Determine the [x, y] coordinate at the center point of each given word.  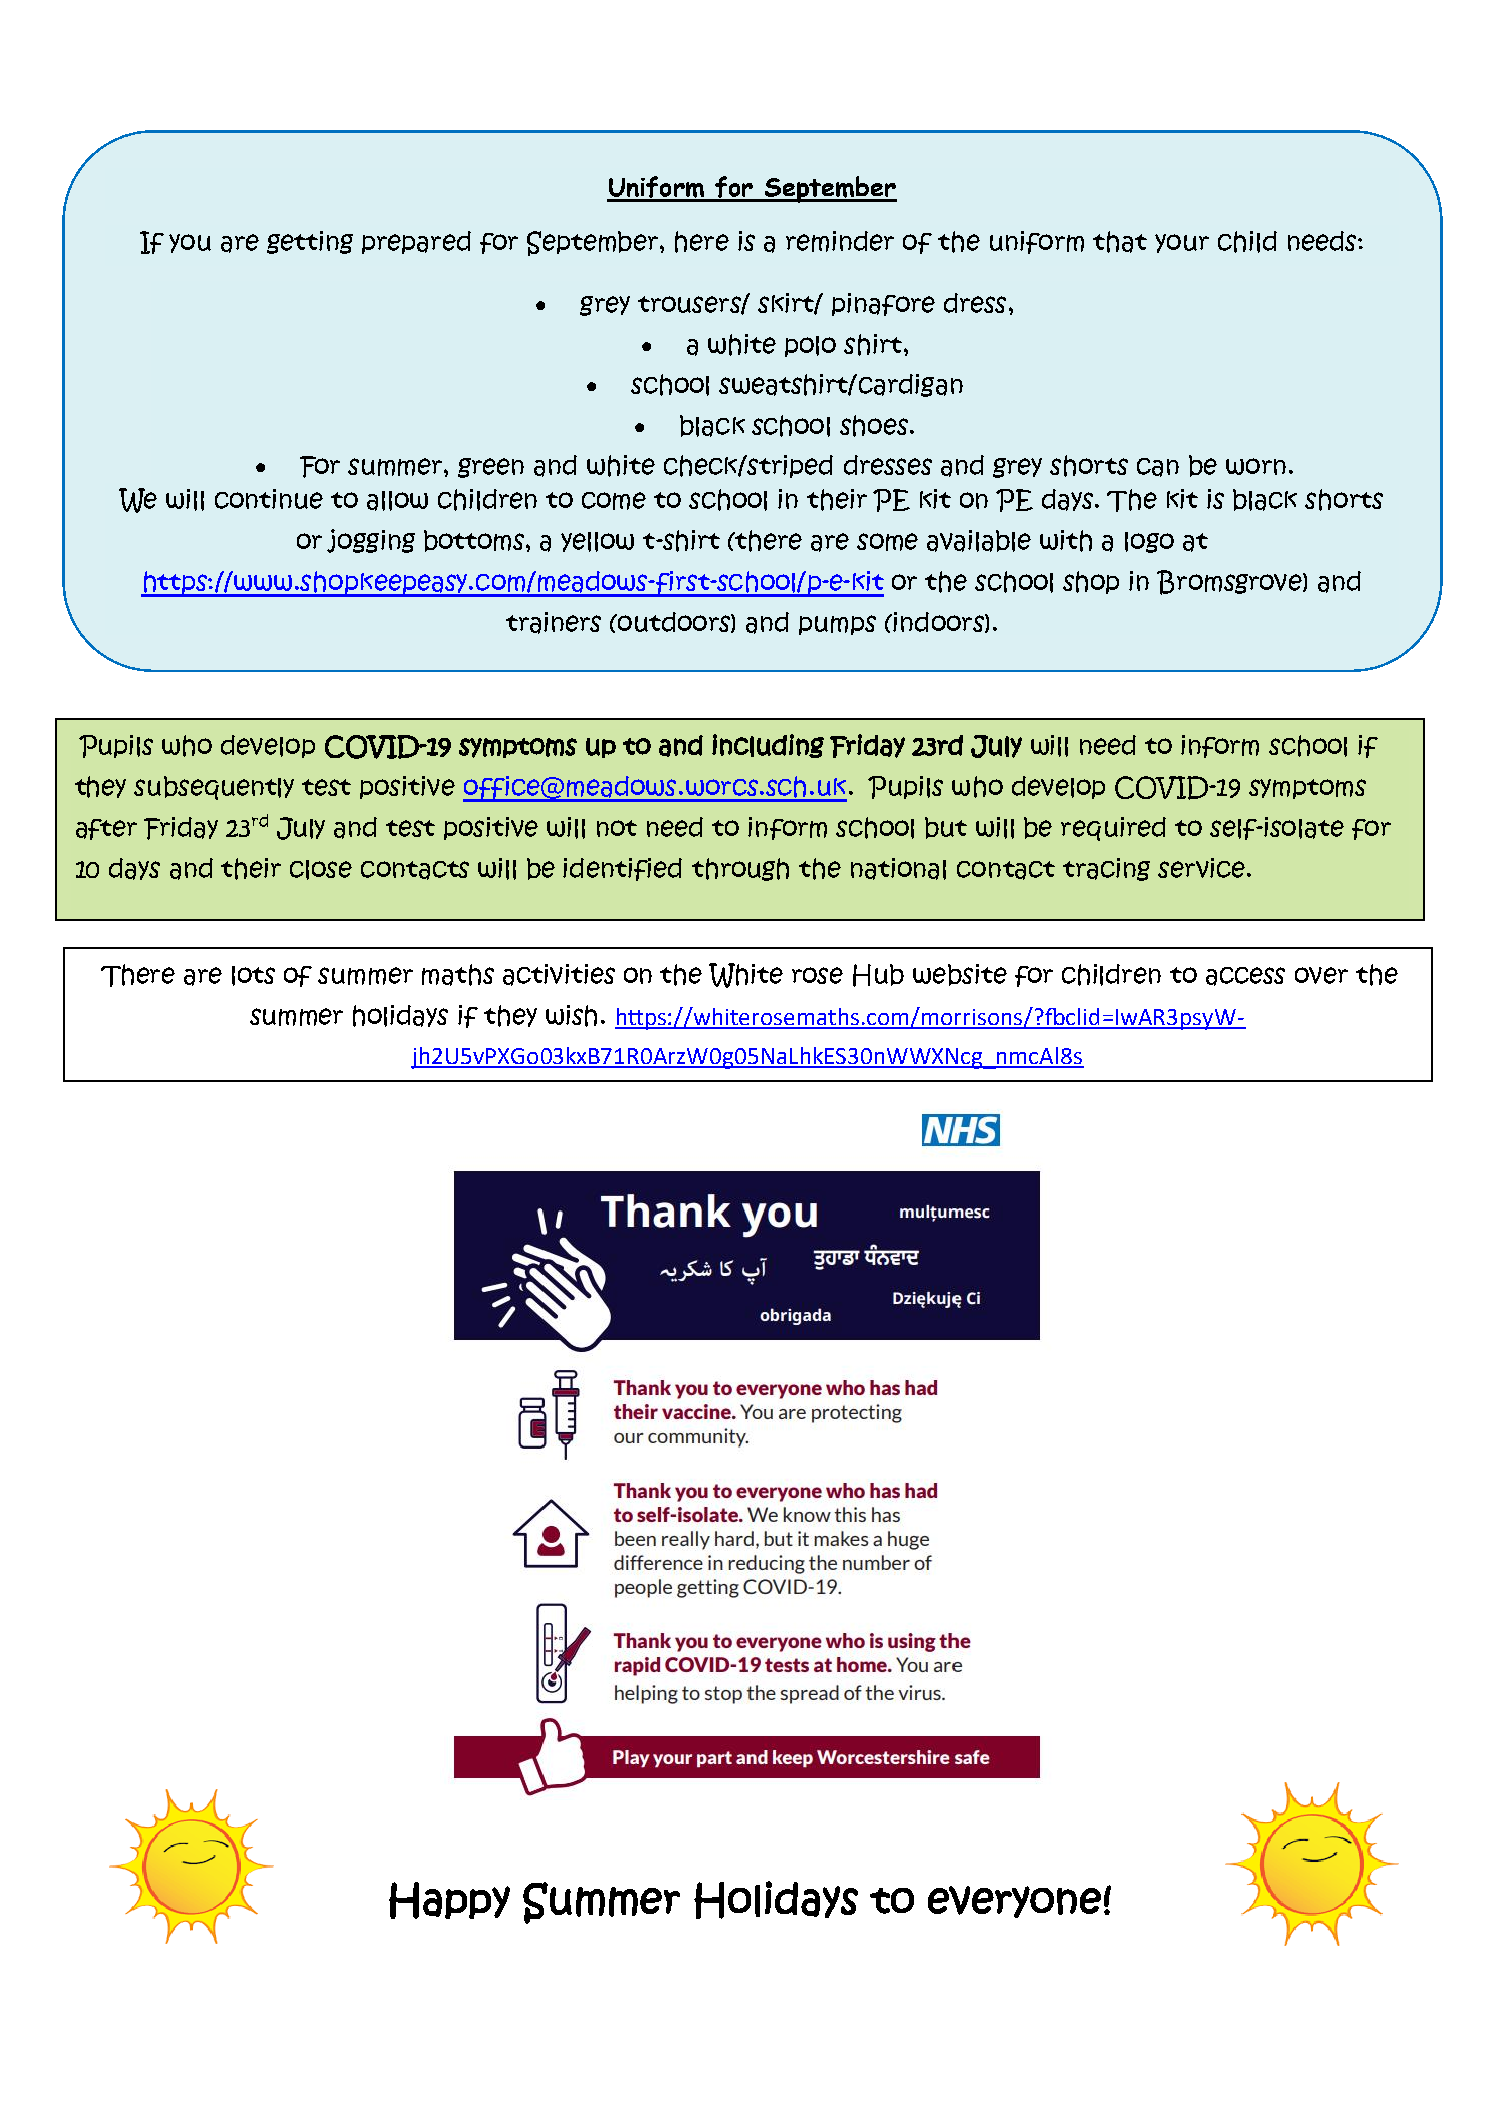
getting [310, 242]
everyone [1014, 1902]
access [1245, 976]
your [1182, 243]
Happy [449, 1900]
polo [810, 346]
